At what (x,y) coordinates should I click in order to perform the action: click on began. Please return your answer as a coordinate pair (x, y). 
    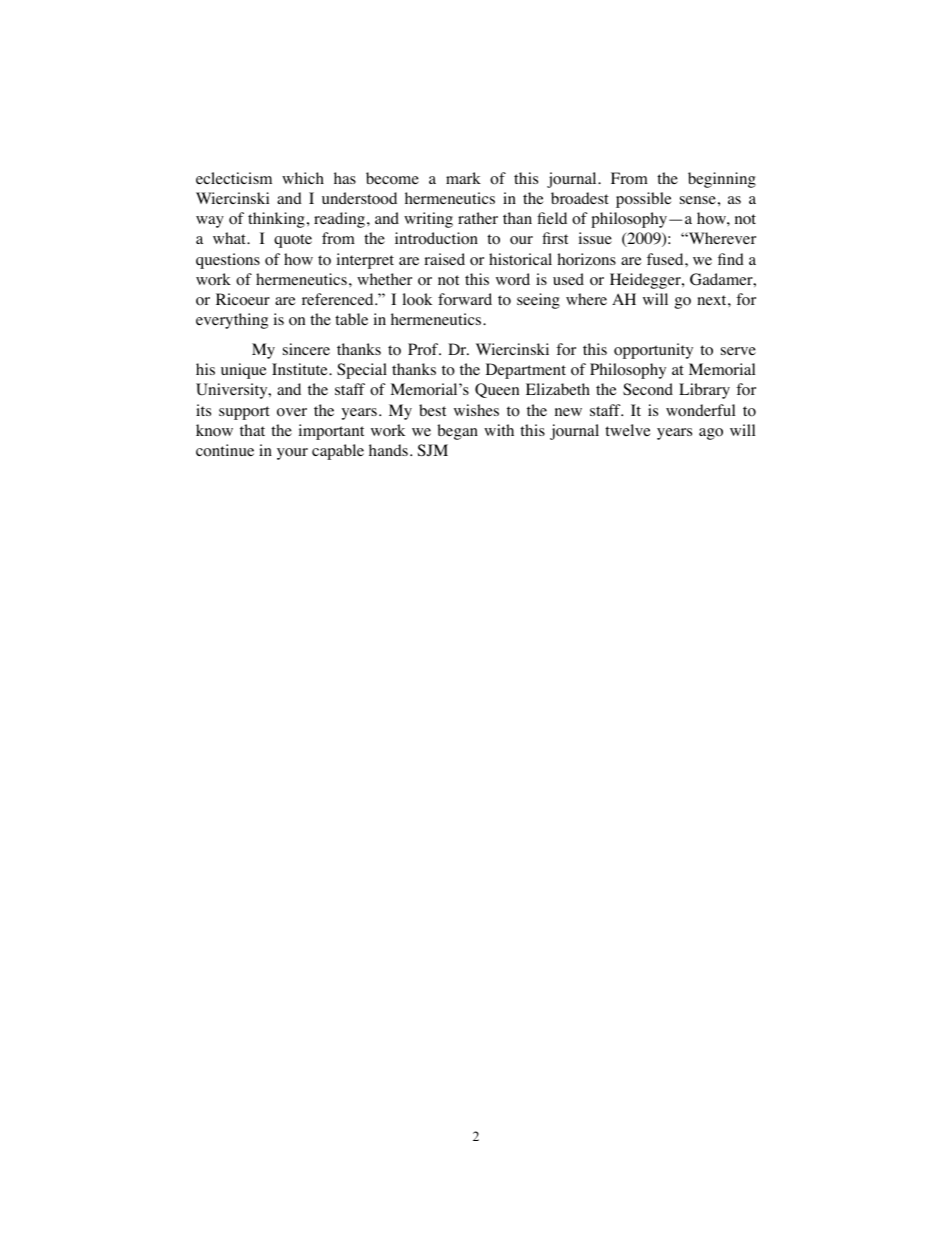
    Looking at the image, I should click on (457, 432).
